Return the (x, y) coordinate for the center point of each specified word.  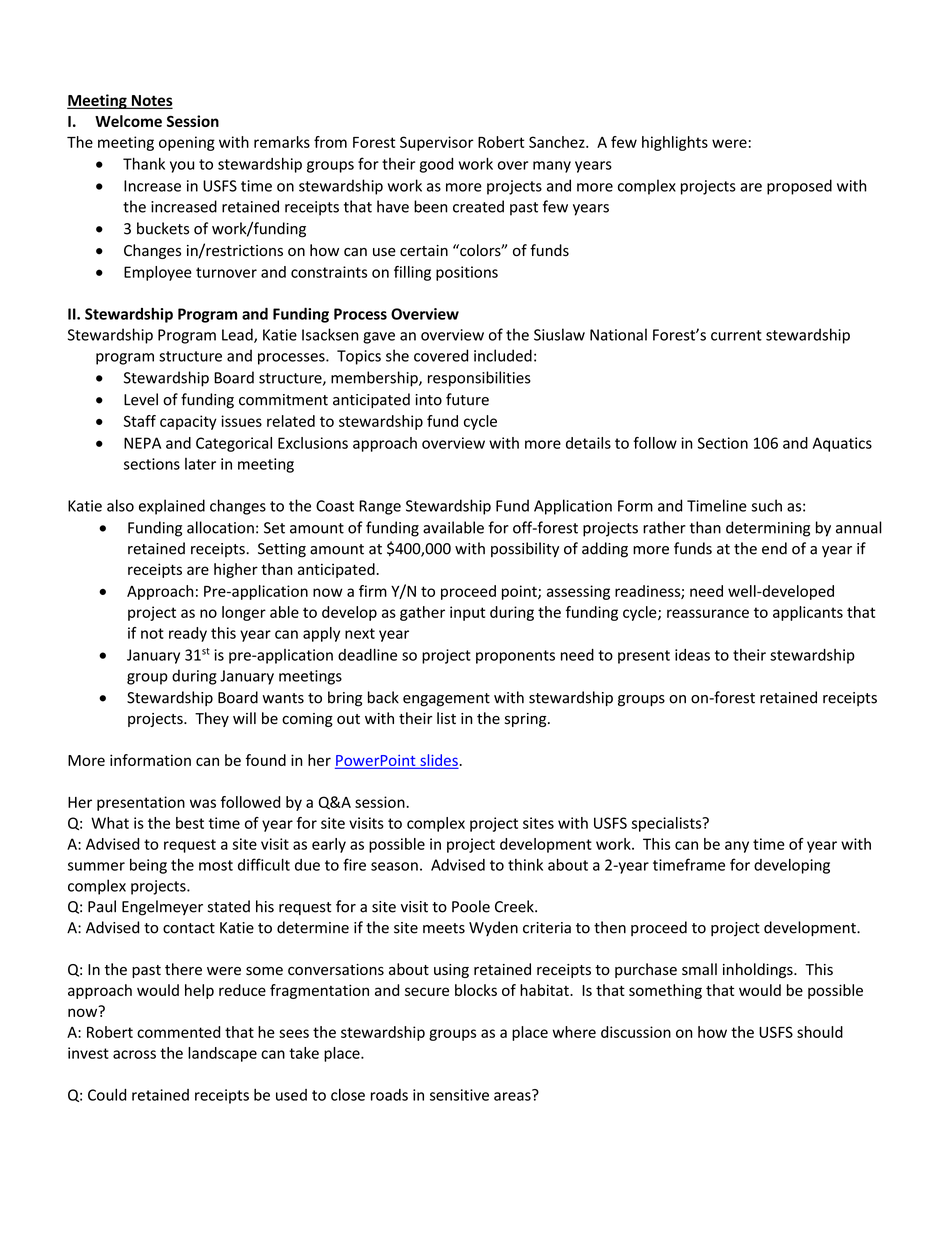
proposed (799, 187)
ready (188, 634)
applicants (808, 613)
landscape (222, 1054)
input (467, 613)
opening (187, 143)
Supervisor (437, 143)
